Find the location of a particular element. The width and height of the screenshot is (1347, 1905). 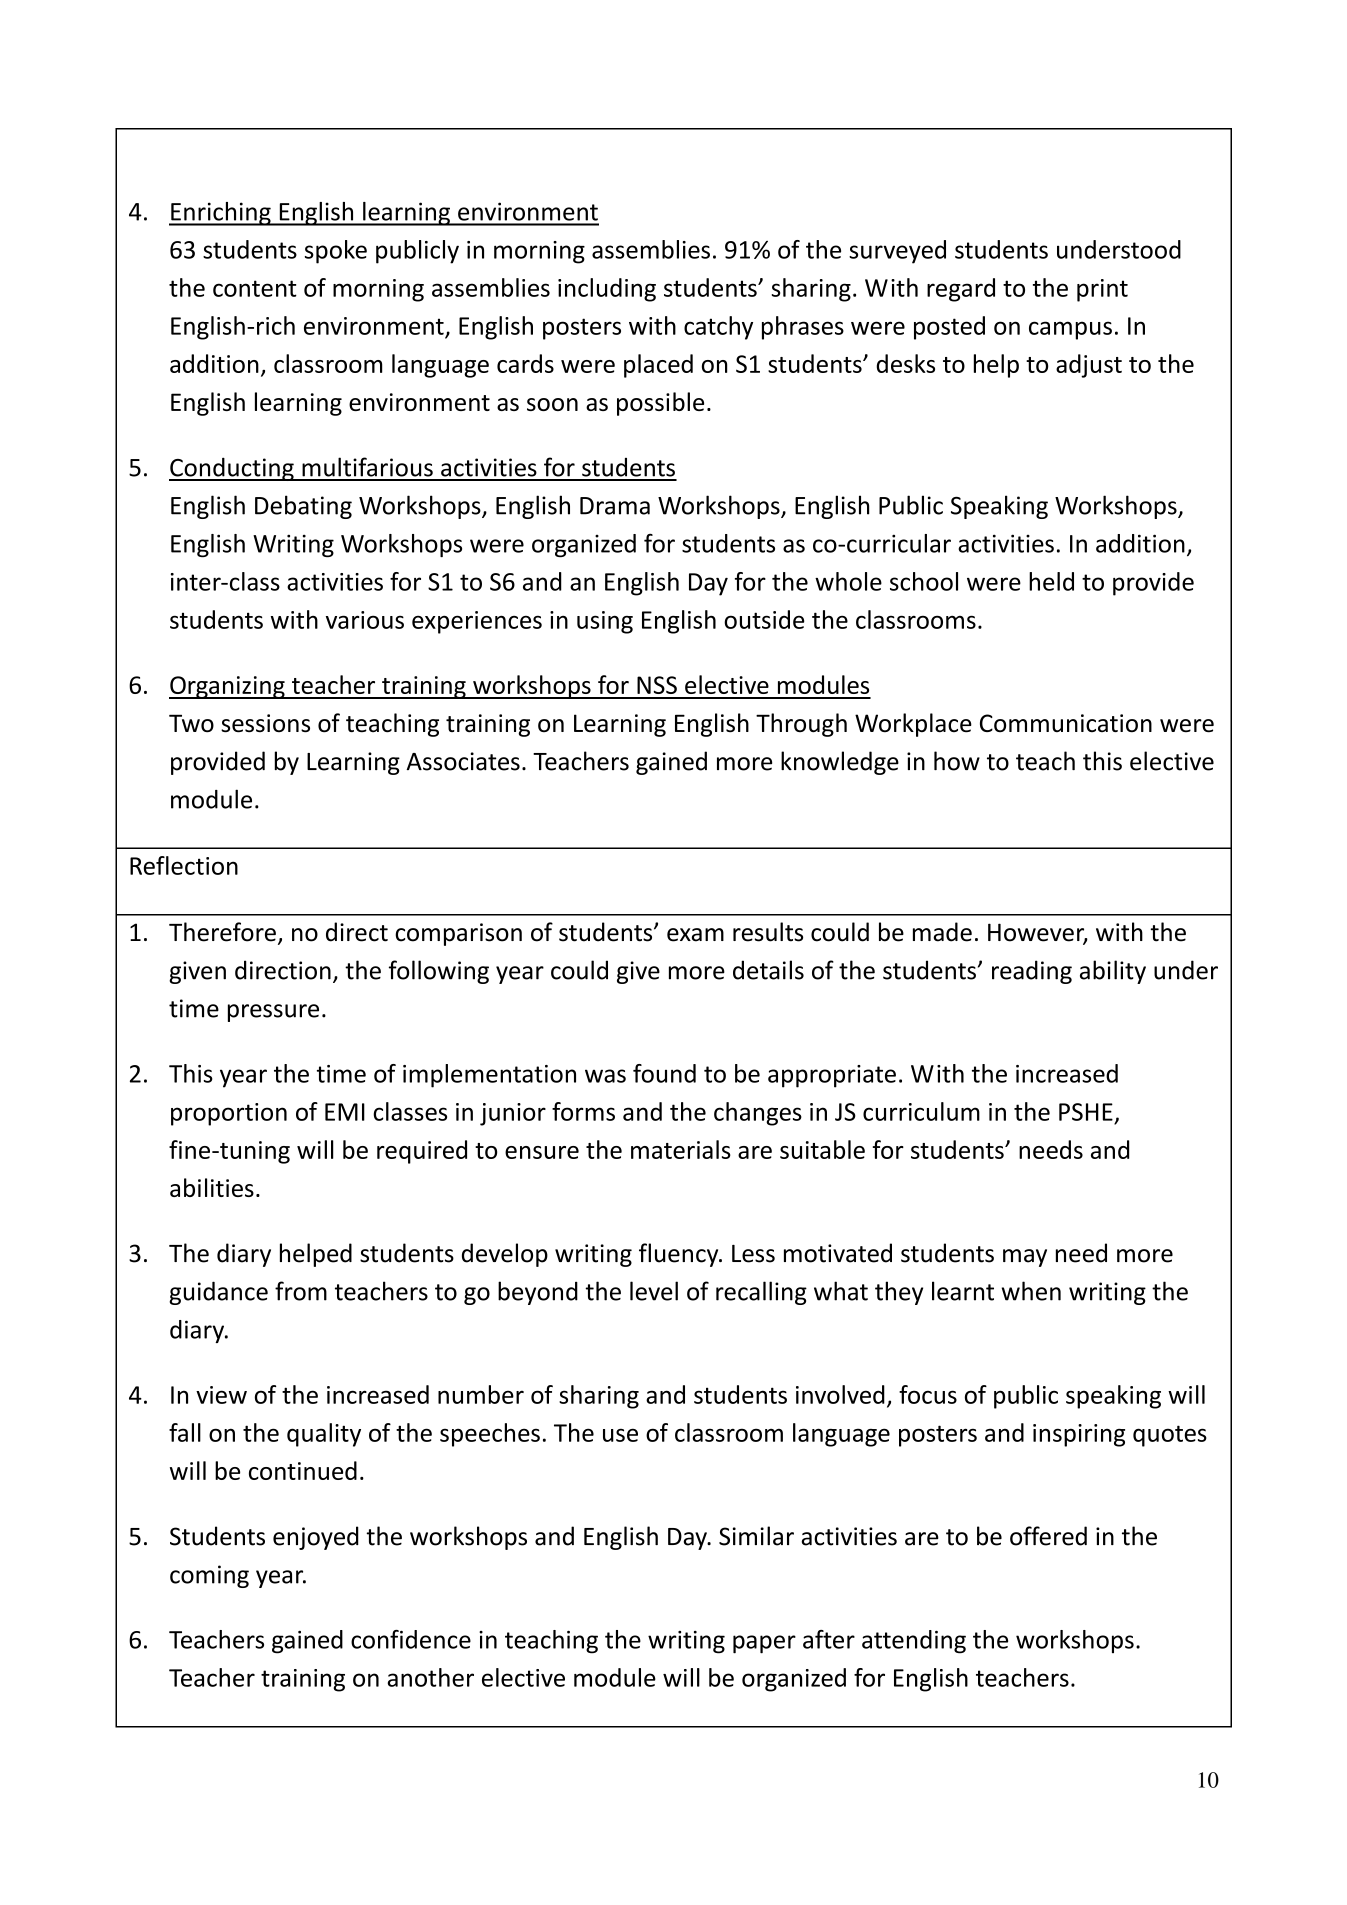

NSS is located at coordinates (657, 685).
